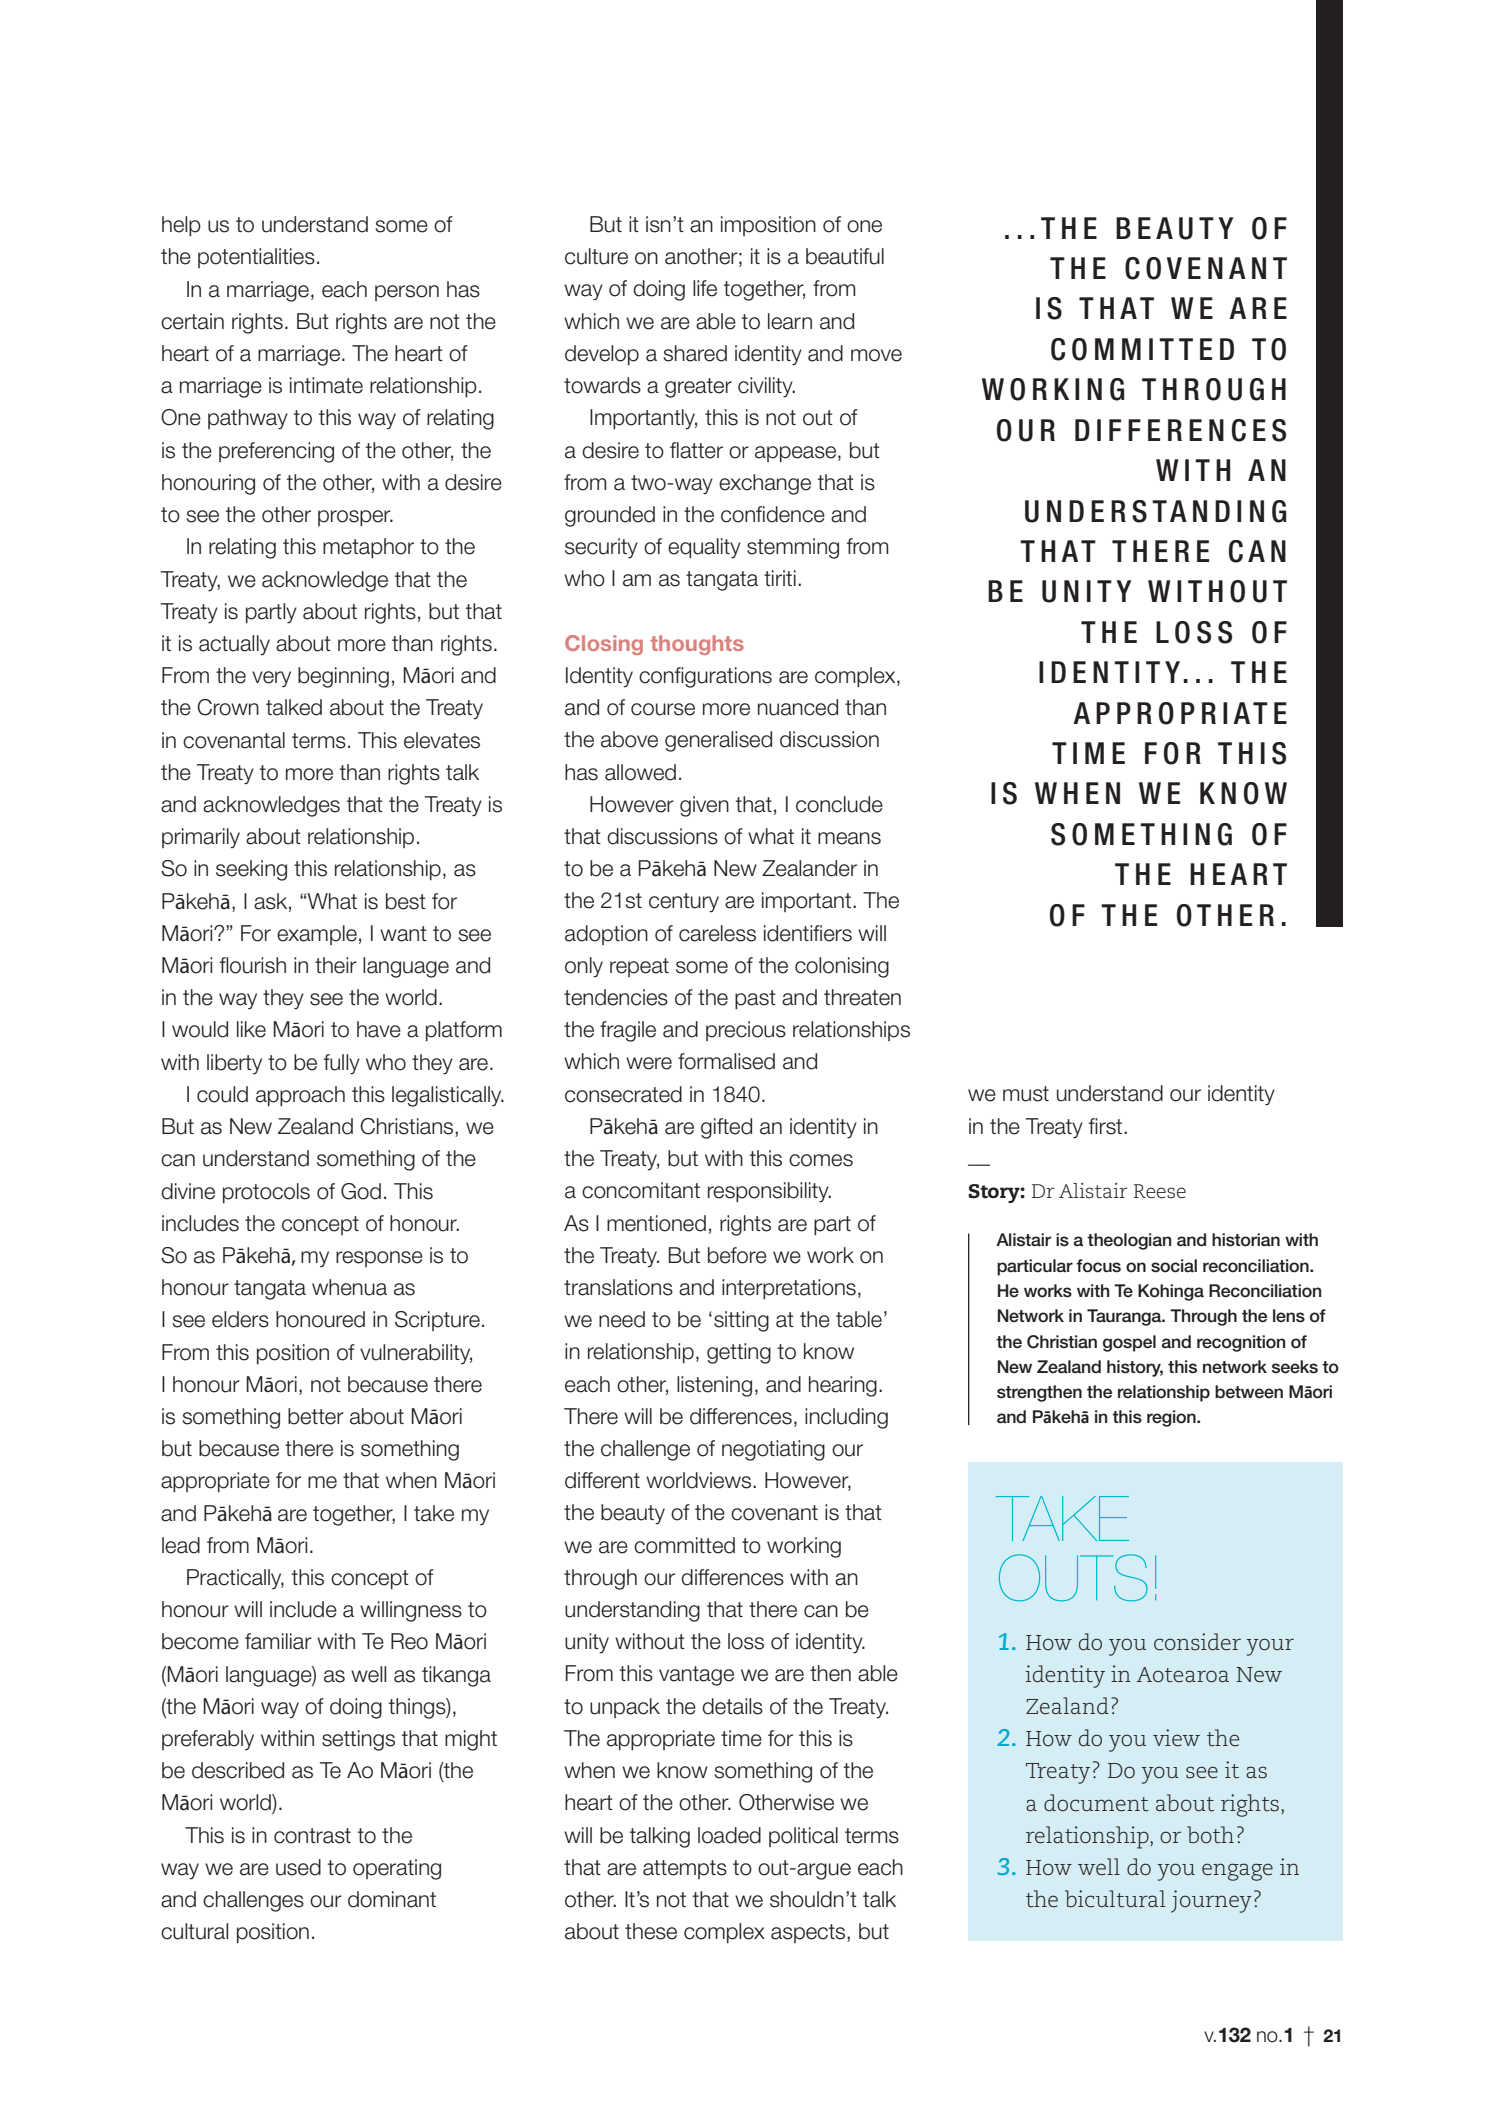 This screenshot has width=1504, height=2127. What do you see at coordinates (316, 1416) in the screenshot?
I see `better` at bounding box center [316, 1416].
